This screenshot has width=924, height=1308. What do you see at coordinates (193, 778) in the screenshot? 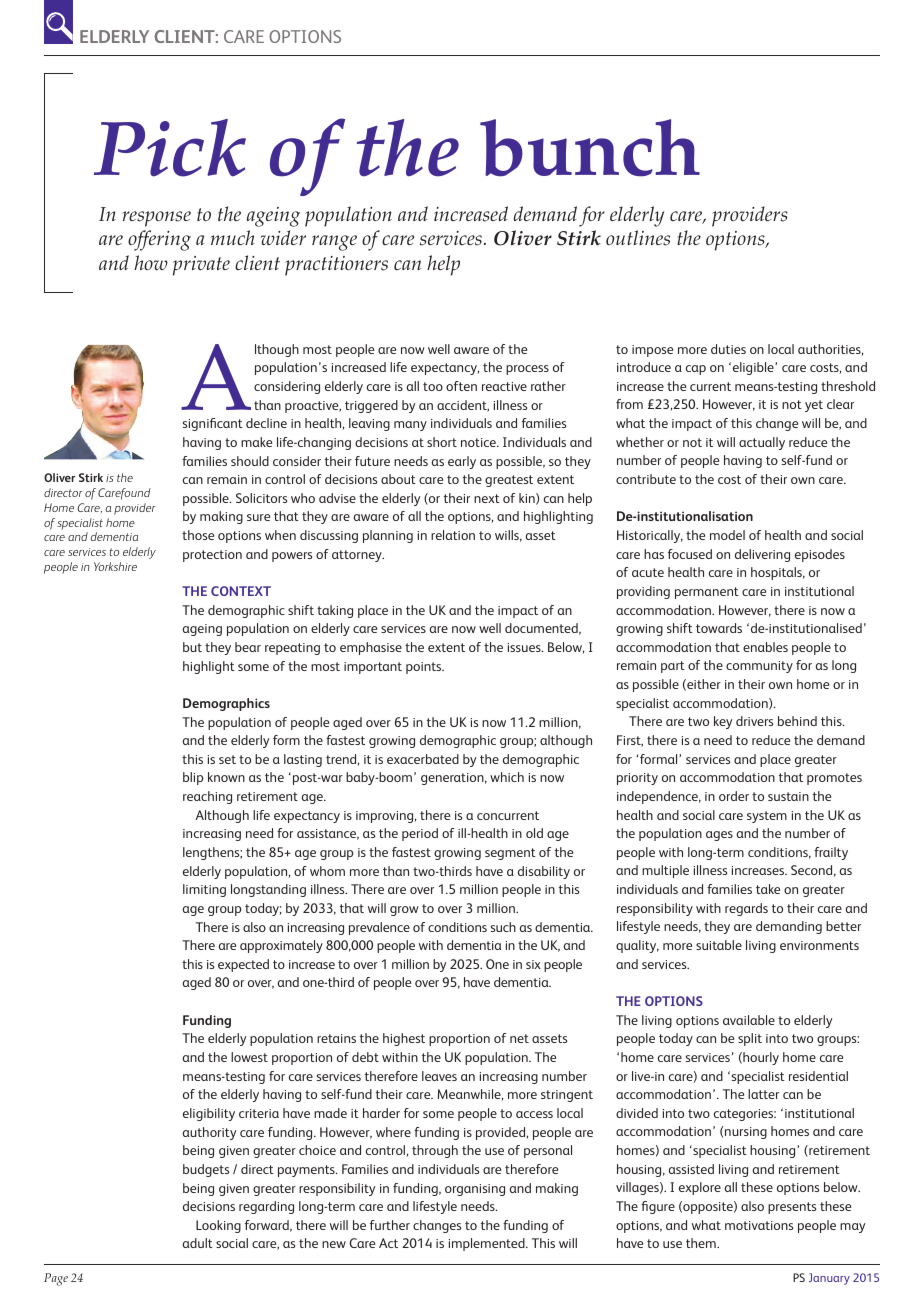
I see `blip` at bounding box center [193, 778].
